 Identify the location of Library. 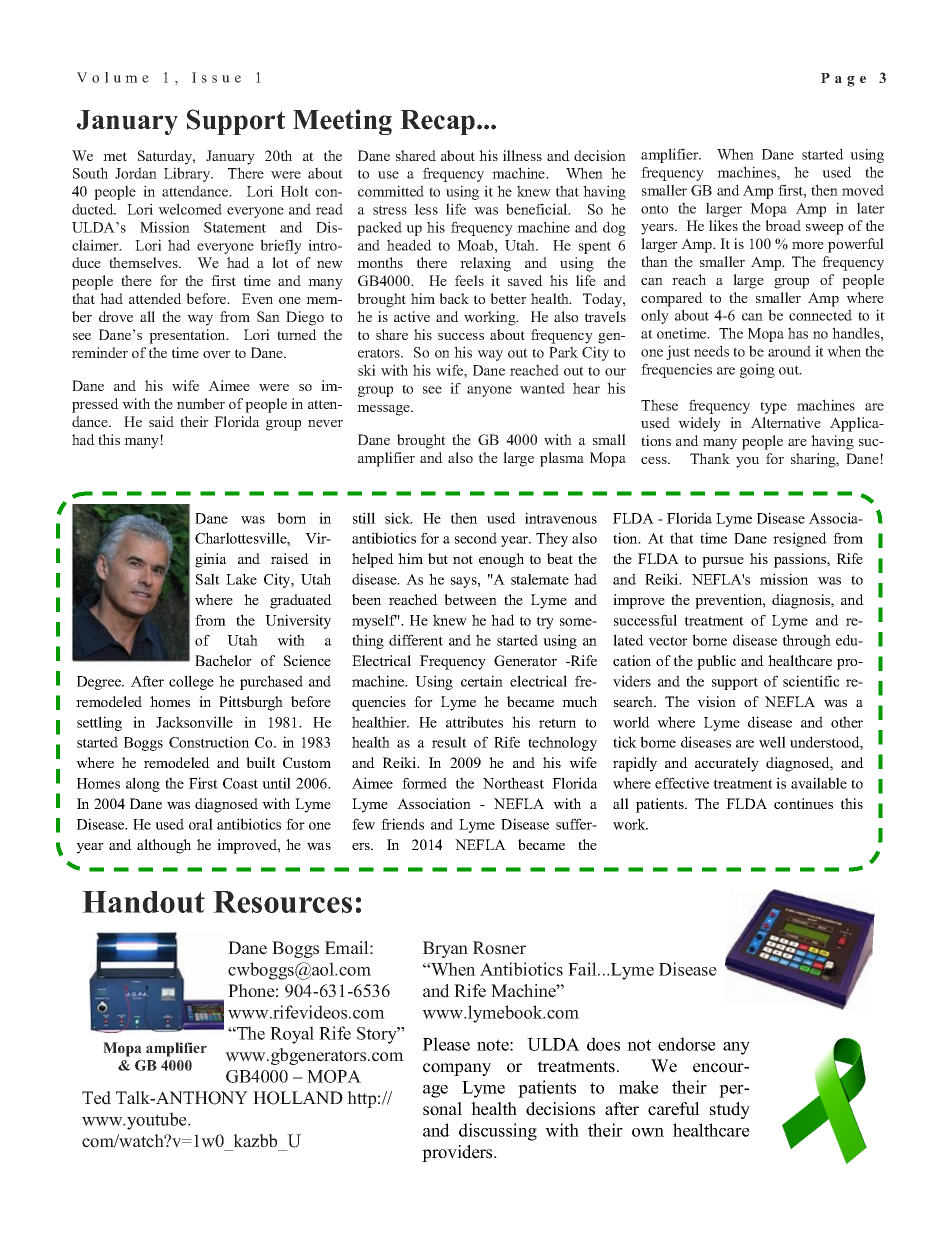
(188, 174).
